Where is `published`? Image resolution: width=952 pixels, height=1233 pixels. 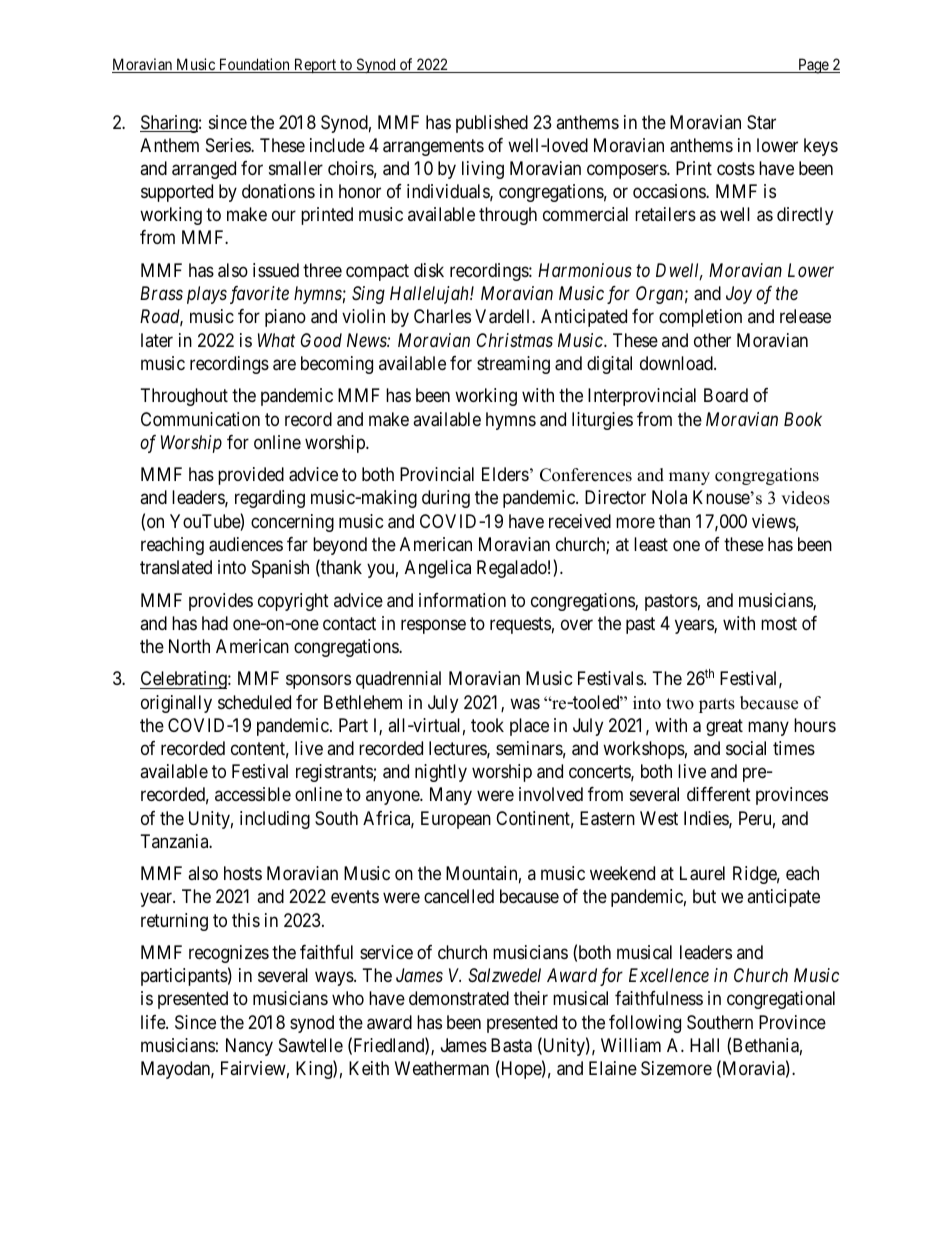
published is located at coordinates (492, 124).
